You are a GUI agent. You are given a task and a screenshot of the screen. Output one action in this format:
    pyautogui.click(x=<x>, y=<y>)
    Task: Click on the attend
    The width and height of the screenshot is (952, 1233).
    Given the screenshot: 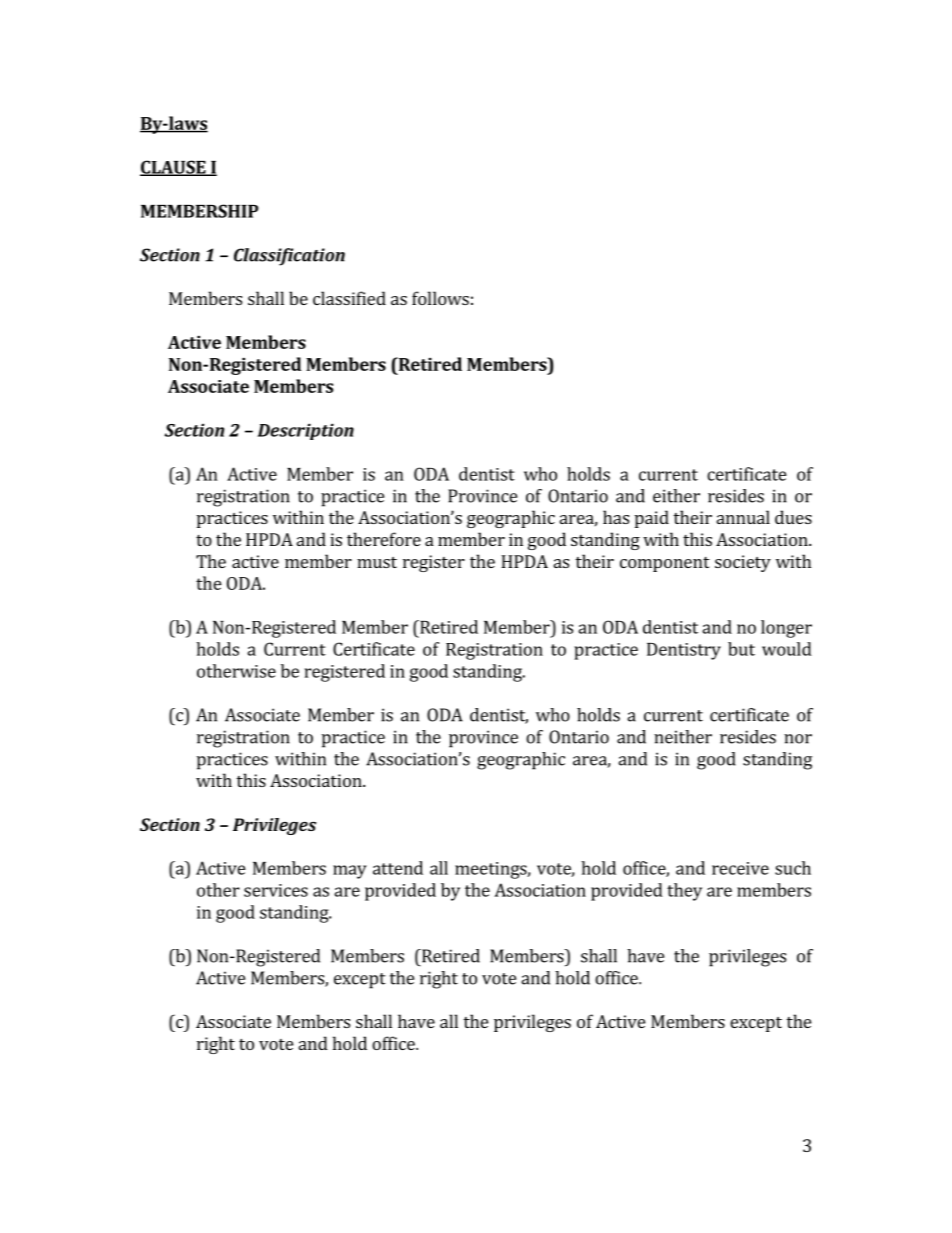 What is the action you would take?
    pyautogui.click(x=398, y=868)
